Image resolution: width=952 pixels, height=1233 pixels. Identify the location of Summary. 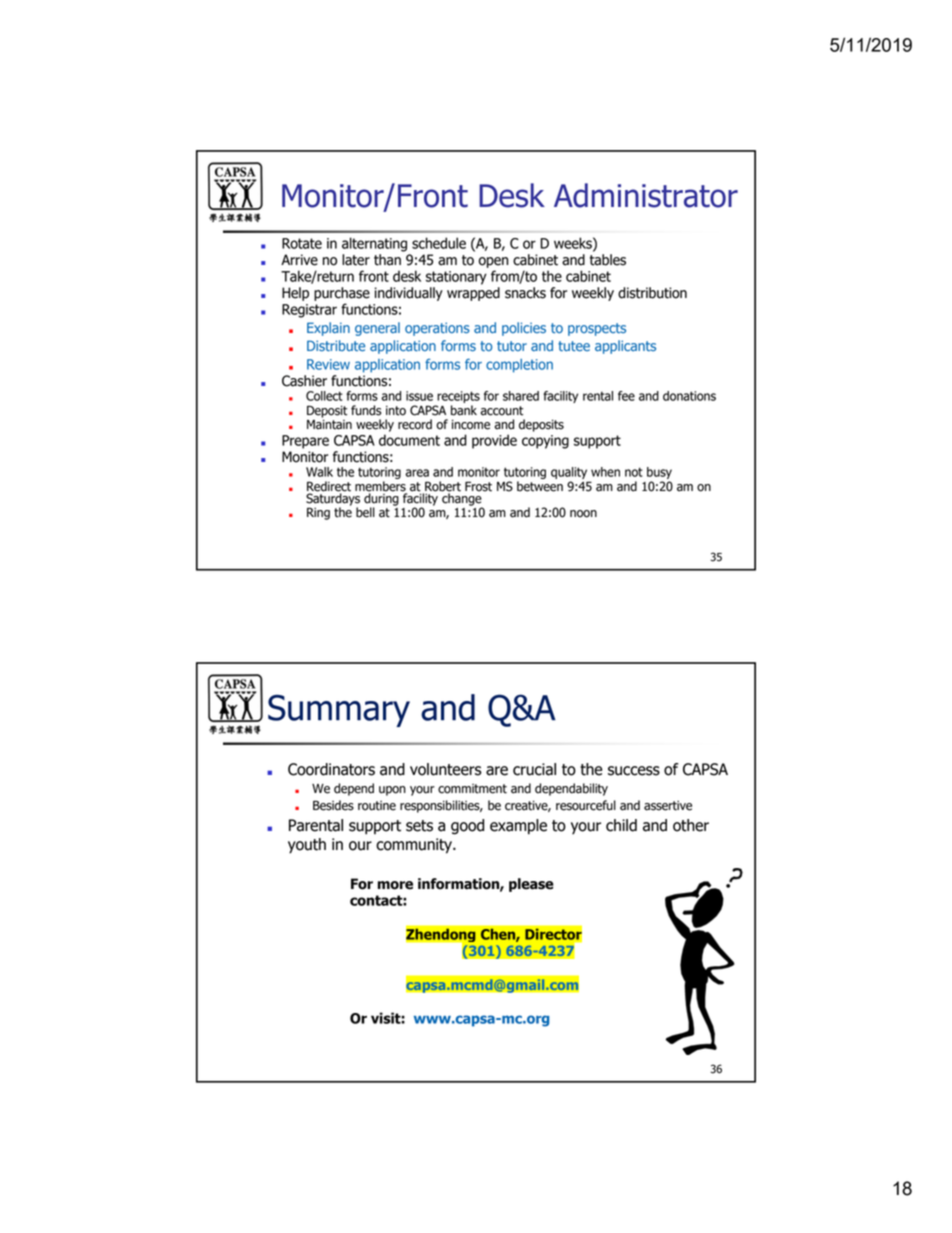
(339, 711).
